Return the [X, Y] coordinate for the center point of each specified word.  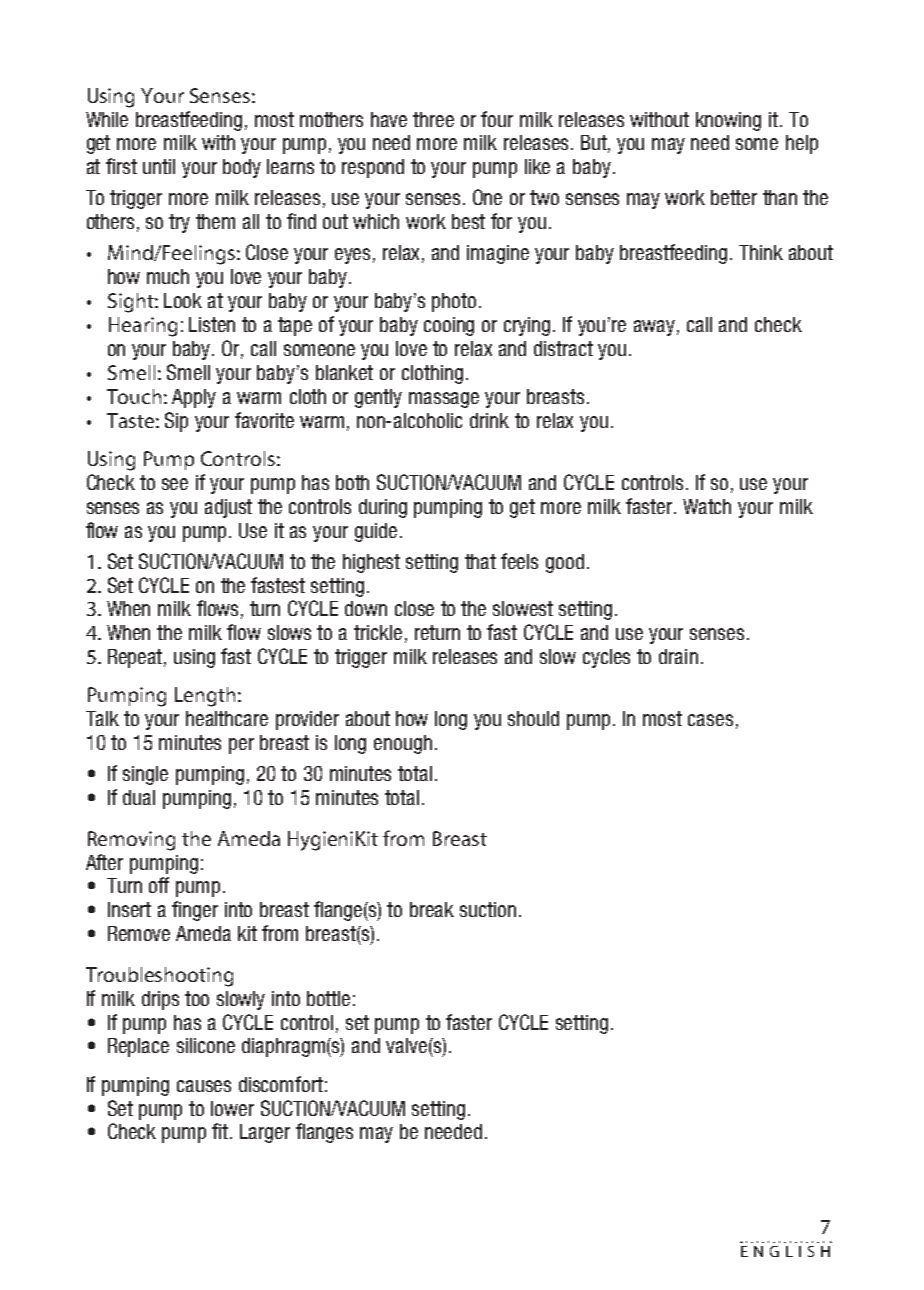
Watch [707, 506]
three [433, 119]
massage [444, 400]
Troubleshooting [159, 977]
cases [710, 720]
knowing [728, 121]
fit [221, 1131]
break [432, 909]
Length [205, 697]
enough [403, 744]
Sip [176, 422]
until [159, 166]
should [533, 718]
